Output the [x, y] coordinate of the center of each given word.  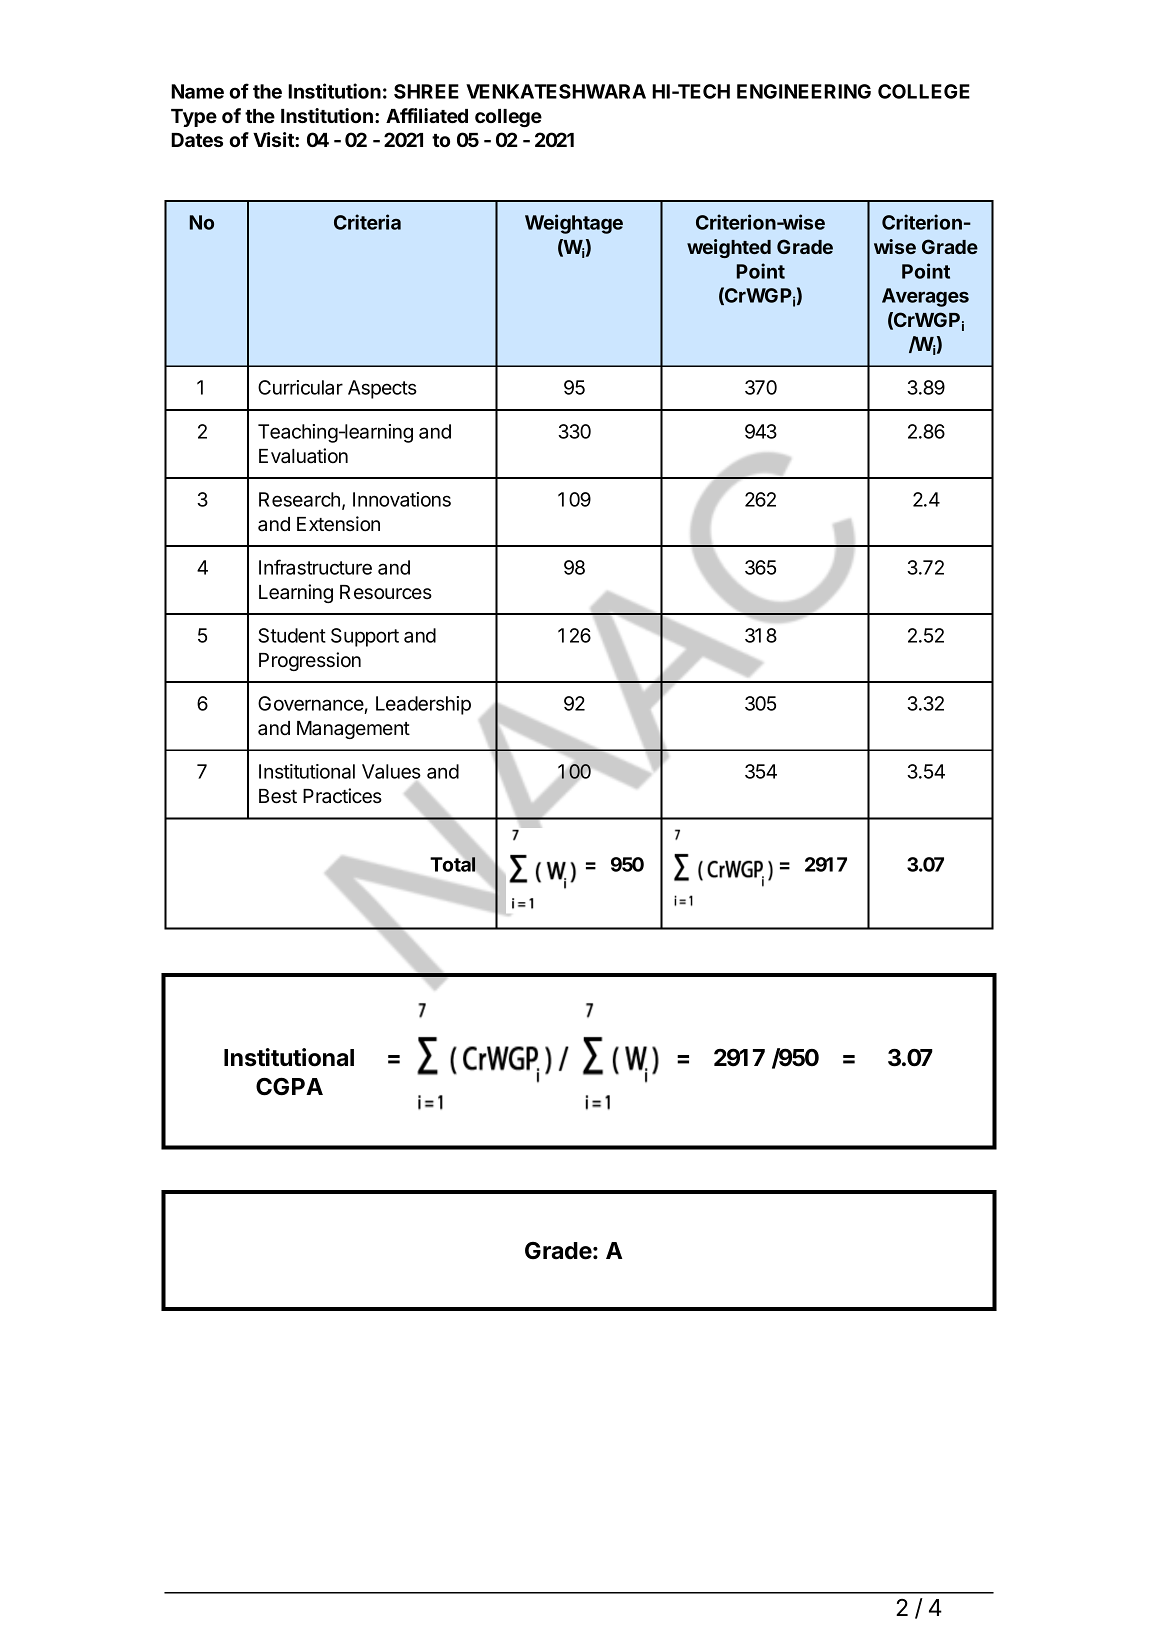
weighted [729, 248]
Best [278, 796]
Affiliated [427, 115]
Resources [386, 592]
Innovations [402, 499]
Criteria [367, 222]
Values [391, 771]
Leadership [423, 705]
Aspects [382, 389]
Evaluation [303, 456]
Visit [274, 139]
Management [353, 730]
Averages [925, 297]
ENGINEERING [804, 91]
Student [292, 635]
